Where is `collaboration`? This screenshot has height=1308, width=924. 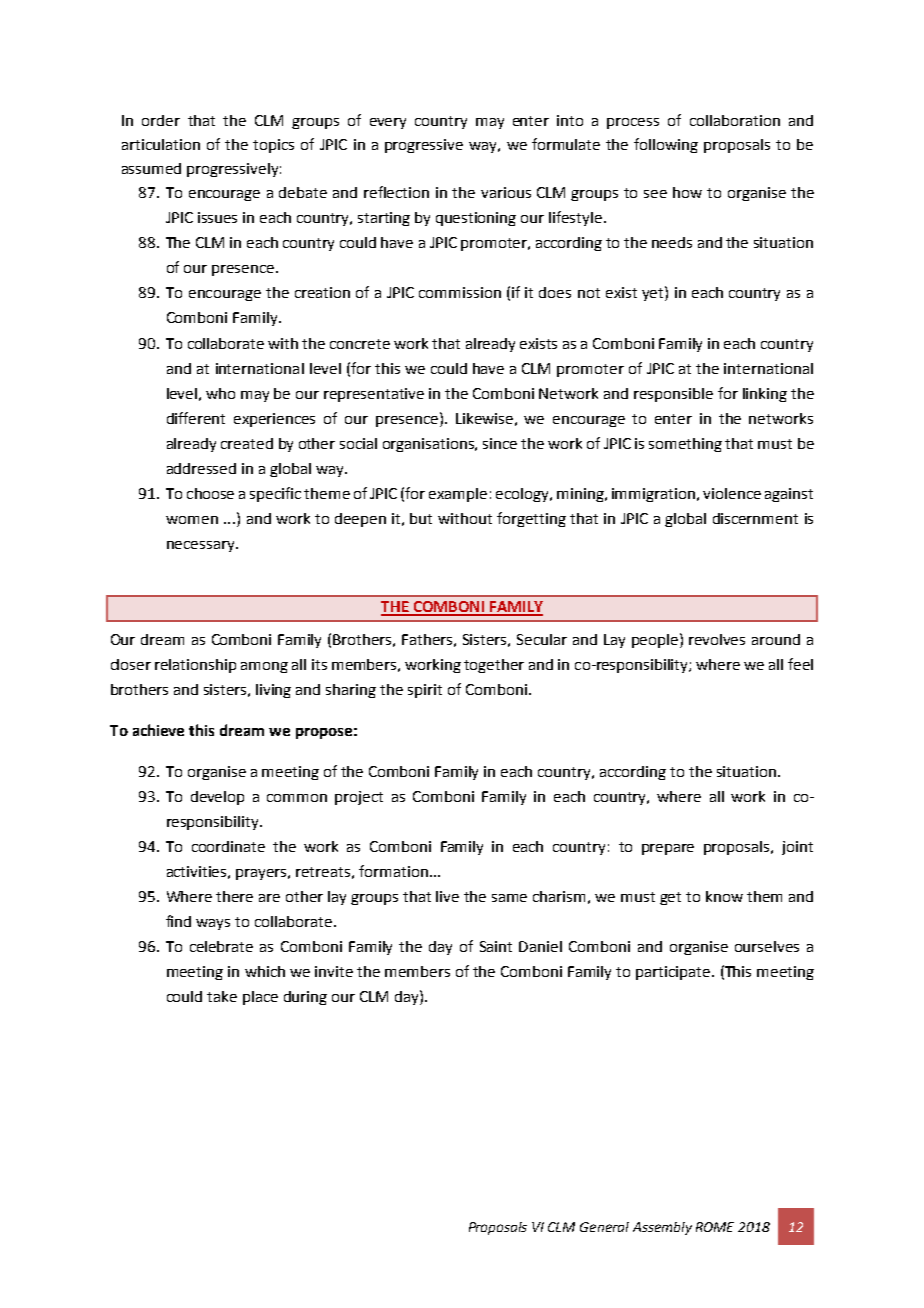
collaboration is located at coordinates (735, 120).
